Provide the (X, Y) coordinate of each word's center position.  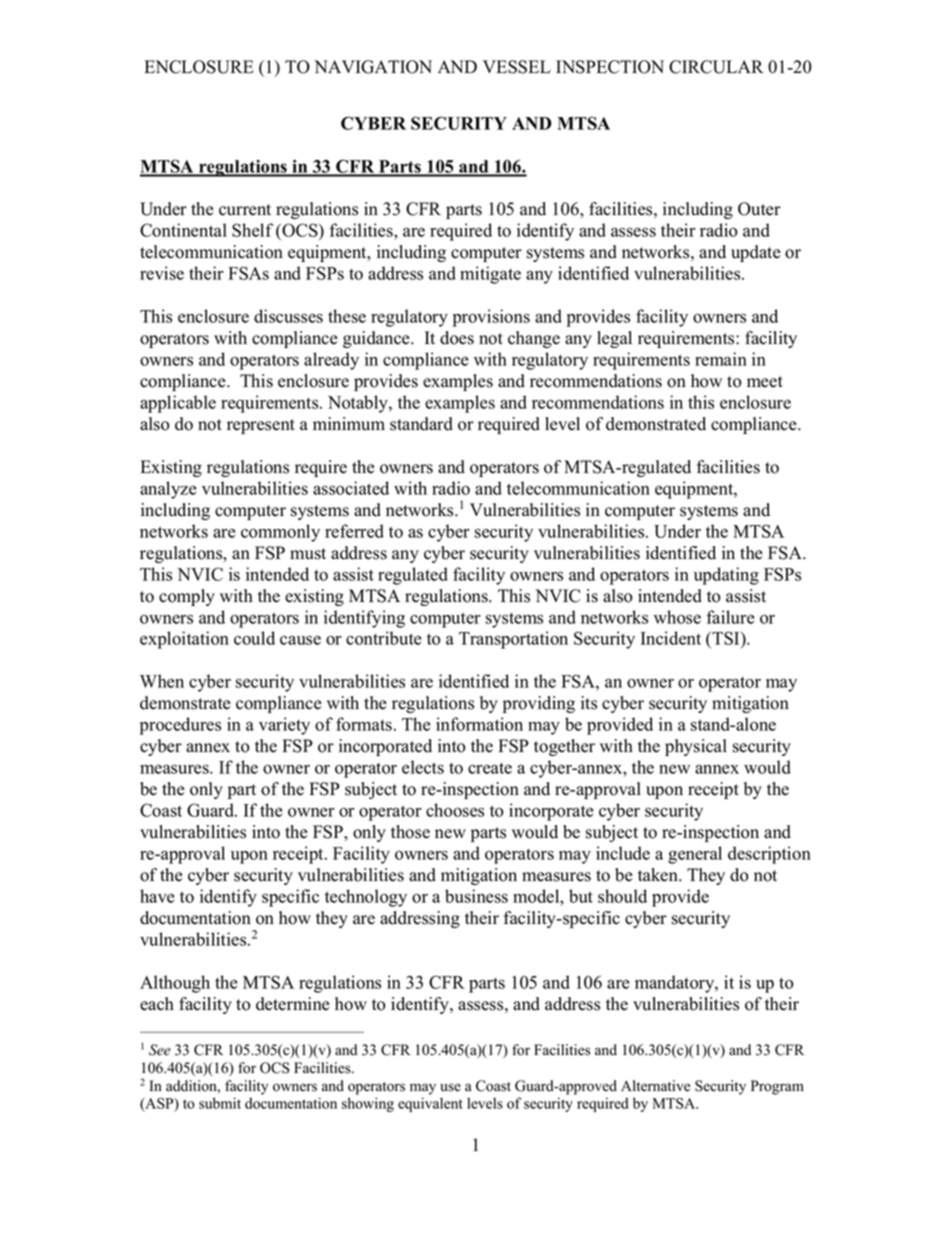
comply (187, 597)
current (245, 210)
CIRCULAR (716, 67)
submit (220, 1103)
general (695, 855)
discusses (288, 316)
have (157, 896)
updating (726, 576)
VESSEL (517, 67)
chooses (455, 810)
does (457, 338)
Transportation (513, 640)
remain (721, 359)
